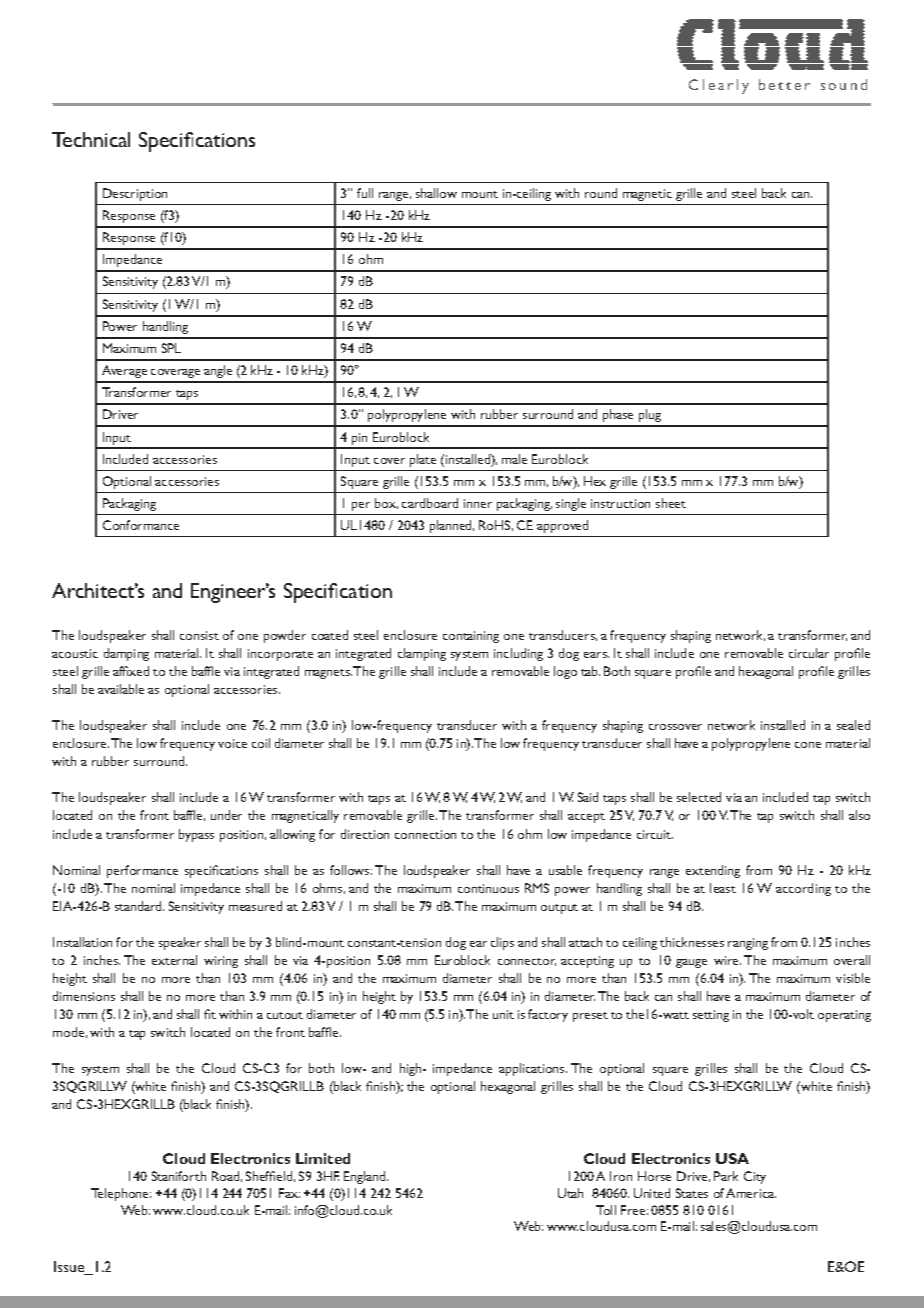  I want to click on England, so click(366, 1177).
